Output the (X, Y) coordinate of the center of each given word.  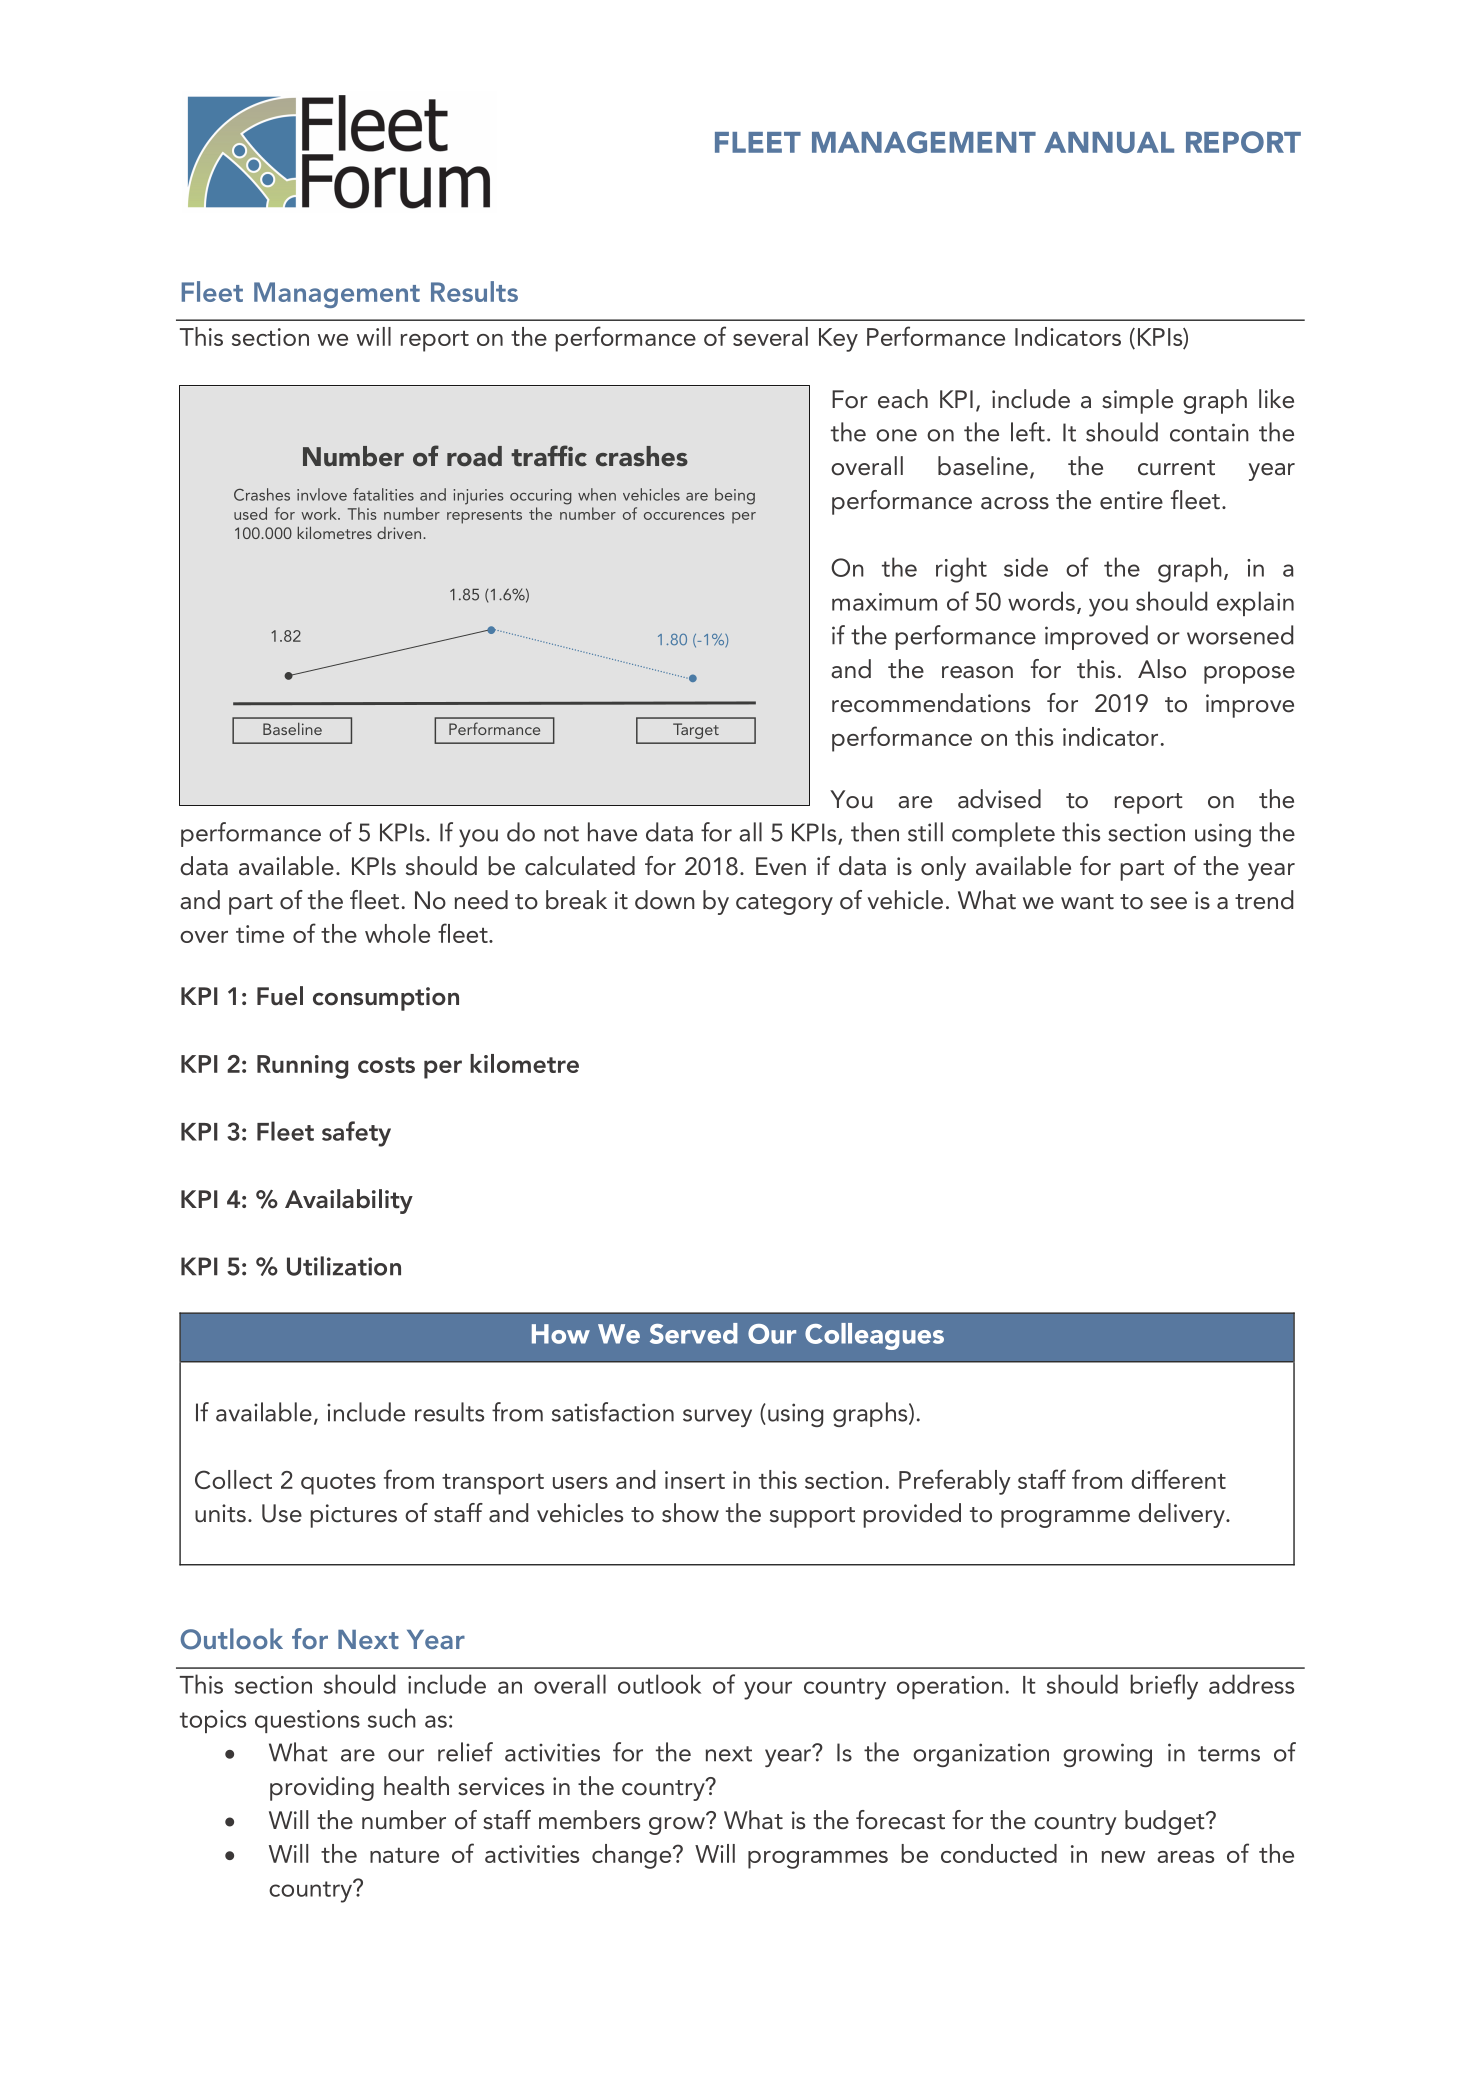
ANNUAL (1109, 142)
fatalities (383, 494)
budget (1166, 1822)
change (633, 1856)
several (770, 336)
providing (322, 1788)
